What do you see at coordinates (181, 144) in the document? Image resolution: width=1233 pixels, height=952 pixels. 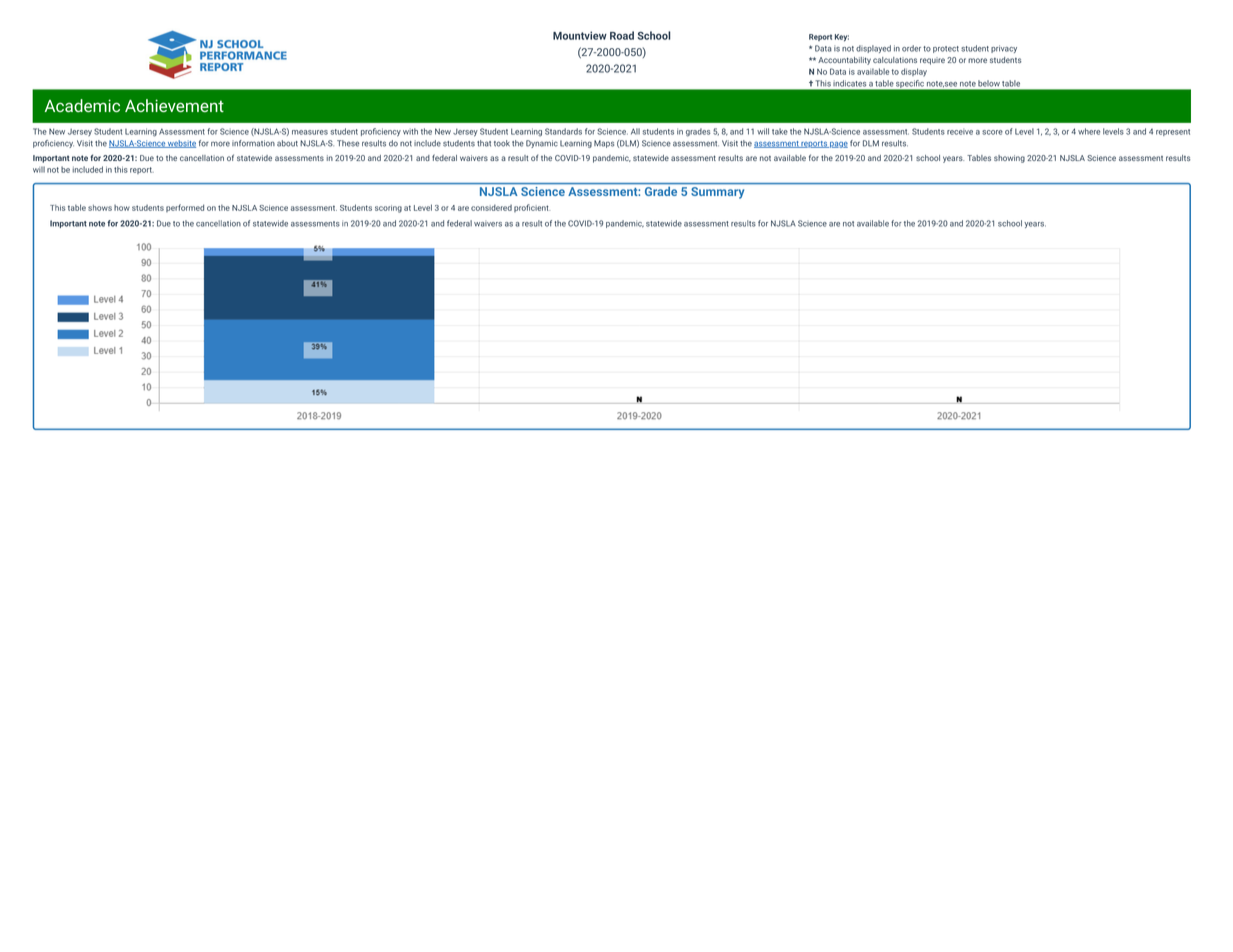 I see `website` at bounding box center [181, 144].
